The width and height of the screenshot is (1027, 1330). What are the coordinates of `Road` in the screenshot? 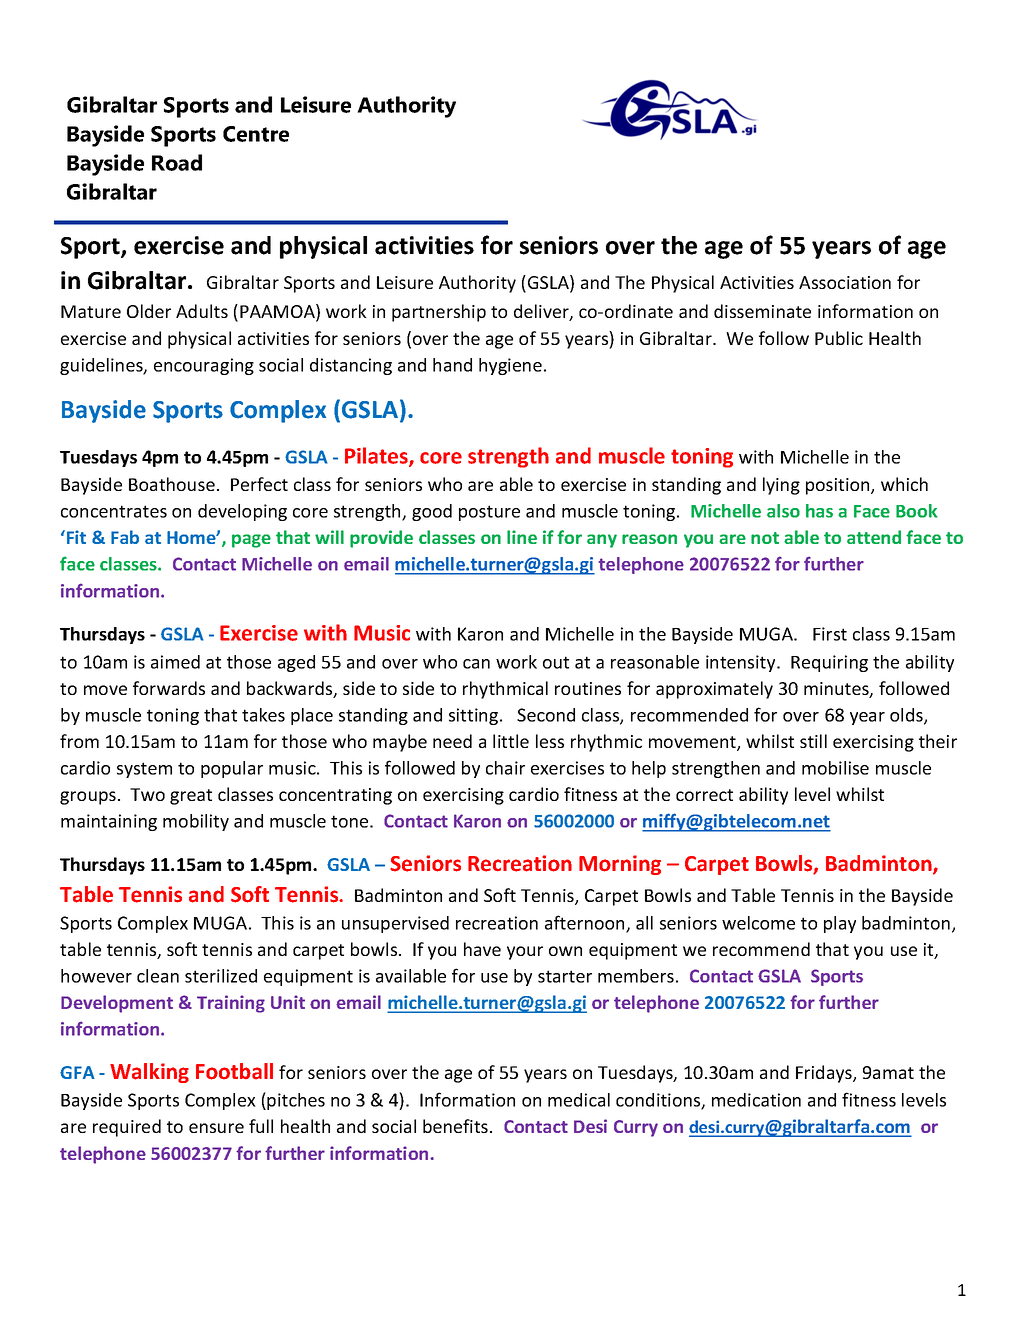 It's located at (177, 162).
